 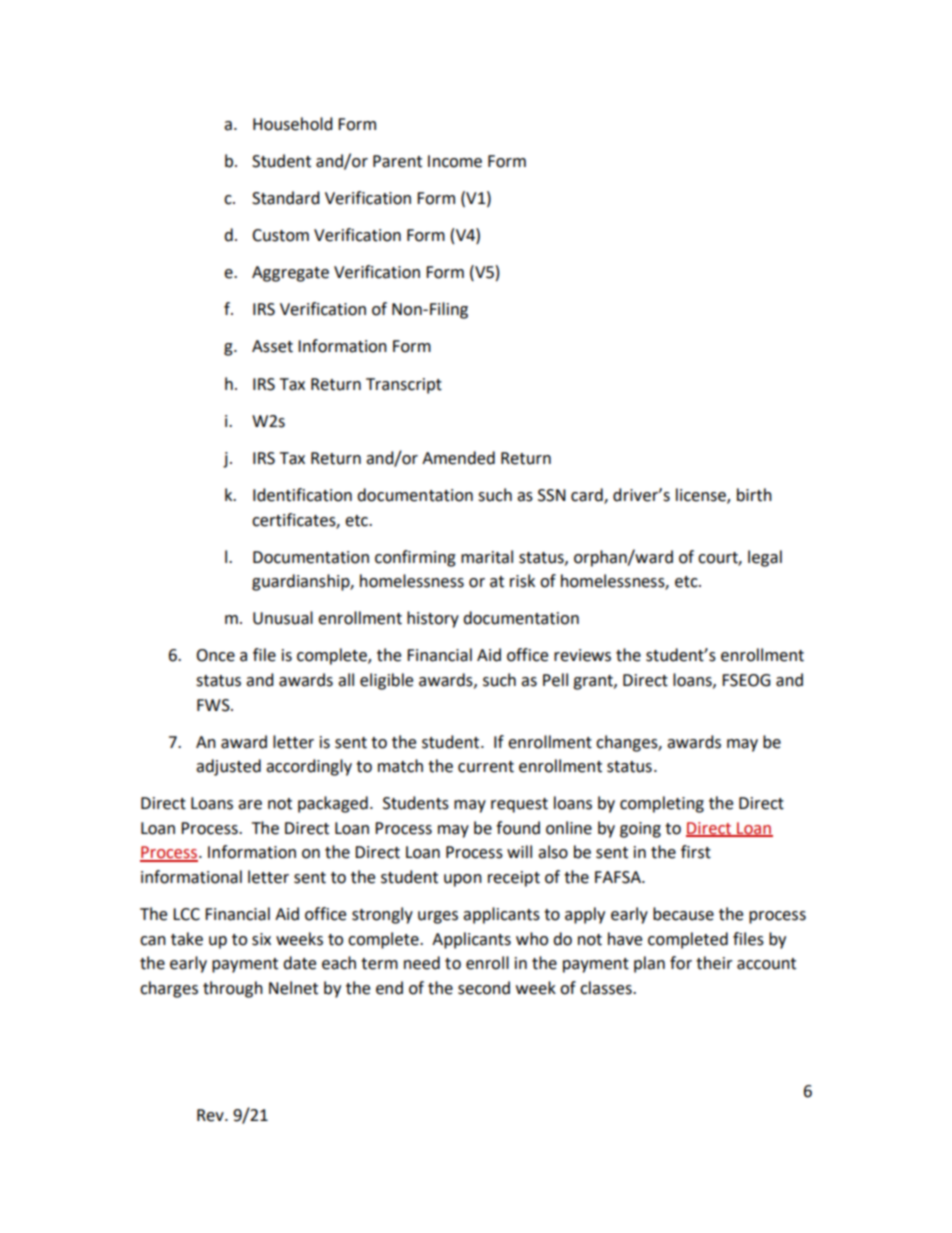 I want to click on through, so click(x=233, y=989).
